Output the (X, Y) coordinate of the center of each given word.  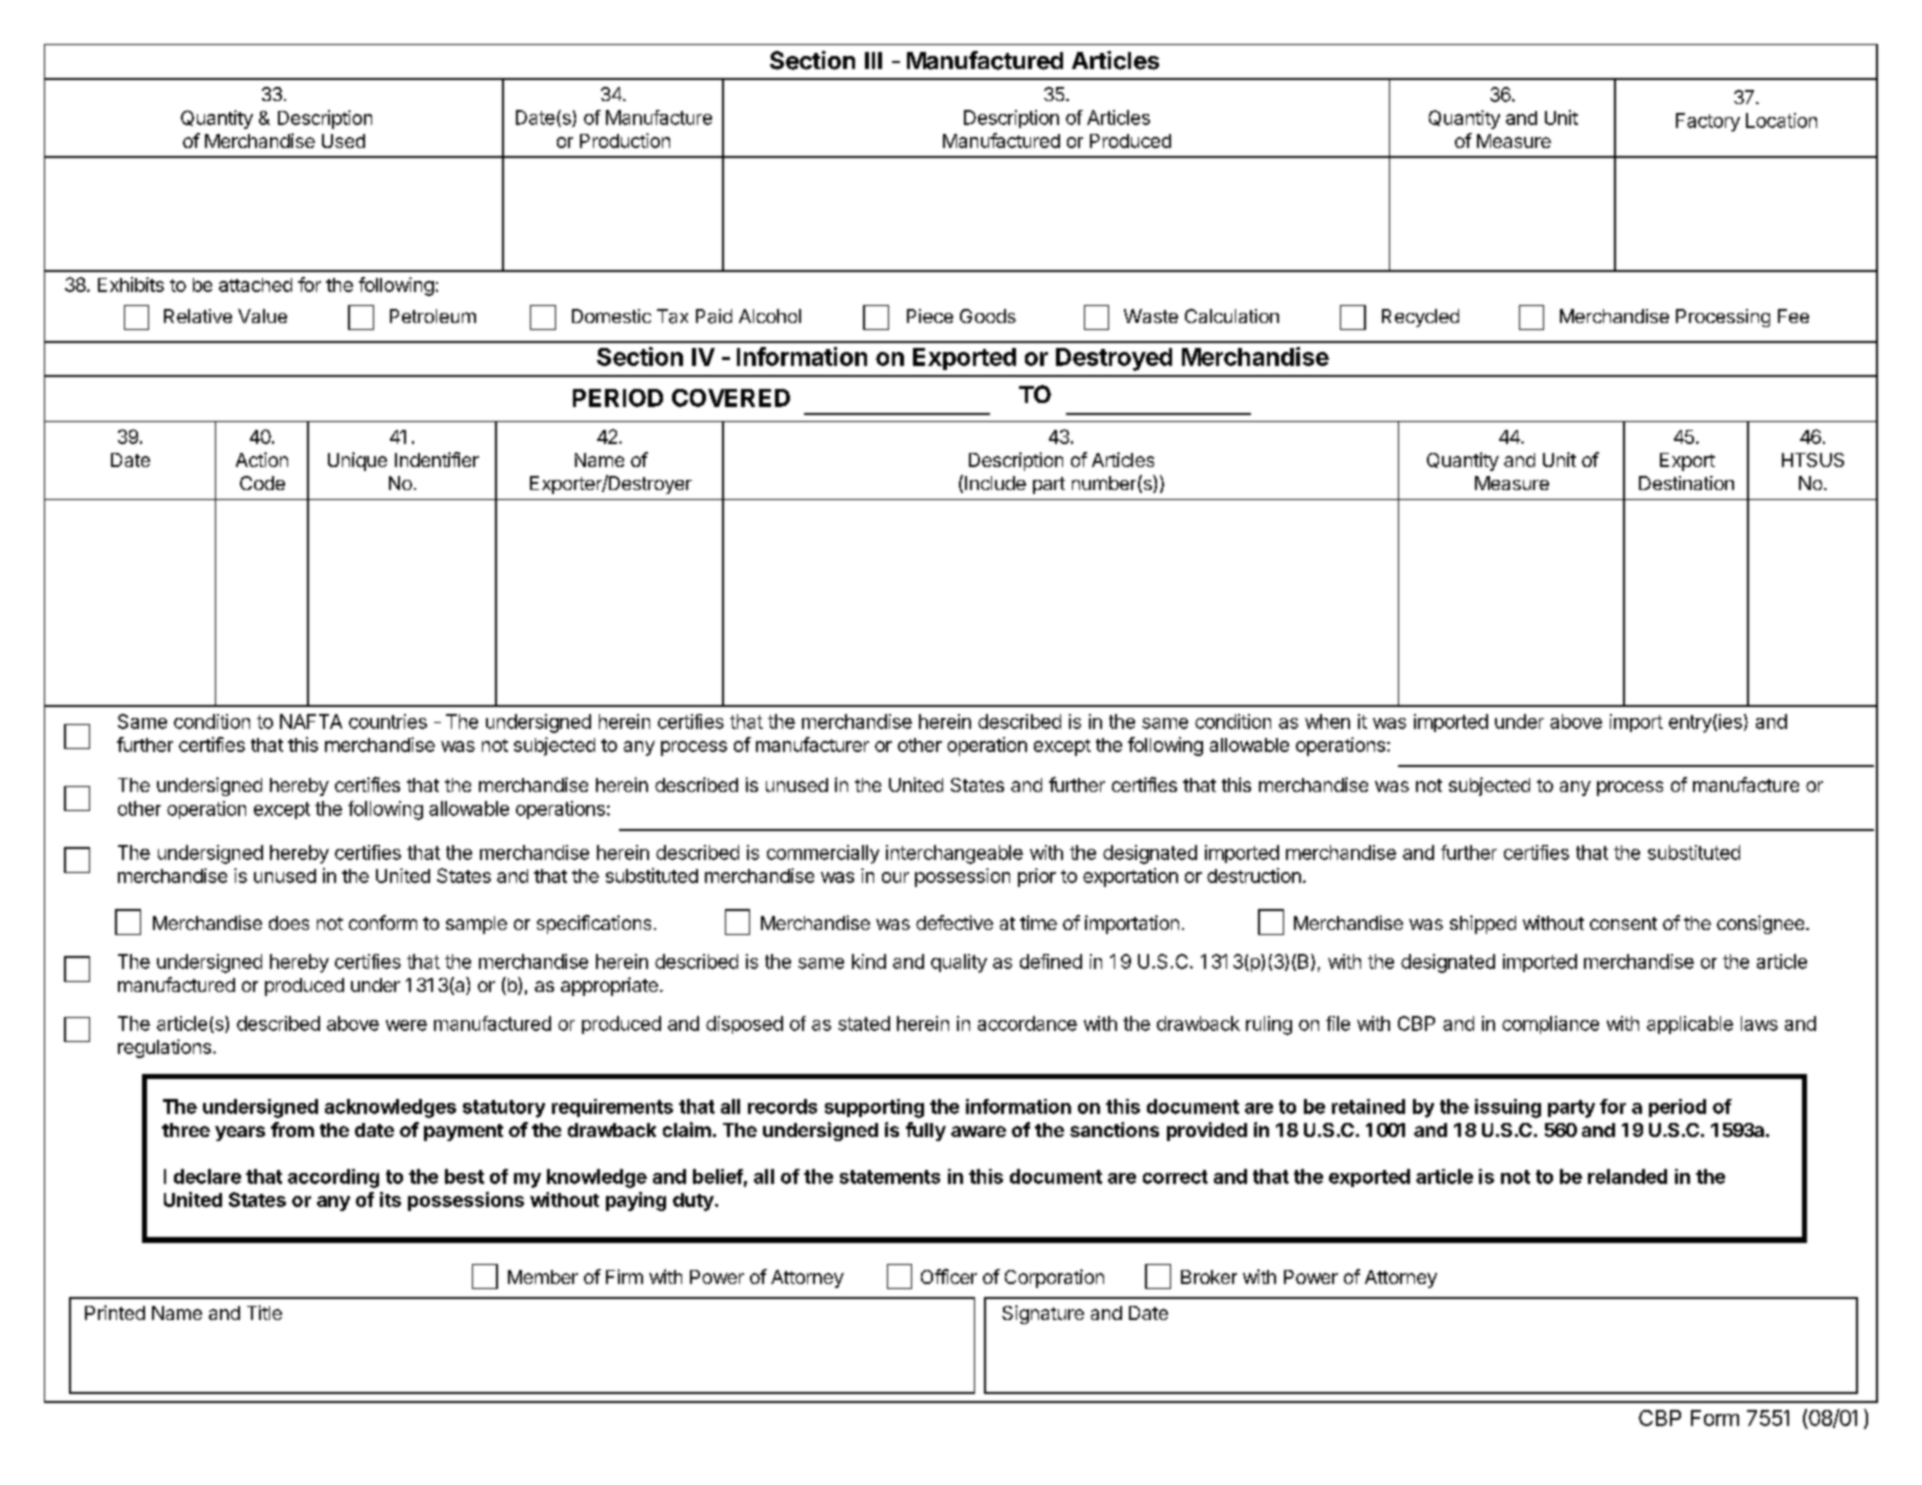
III (873, 60)
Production (625, 140)
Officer (949, 1276)
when (1327, 721)
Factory (1708, 122)
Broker (1209, 1277)
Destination (1686, 483)
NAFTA (311, 721)
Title (264, 1312)
